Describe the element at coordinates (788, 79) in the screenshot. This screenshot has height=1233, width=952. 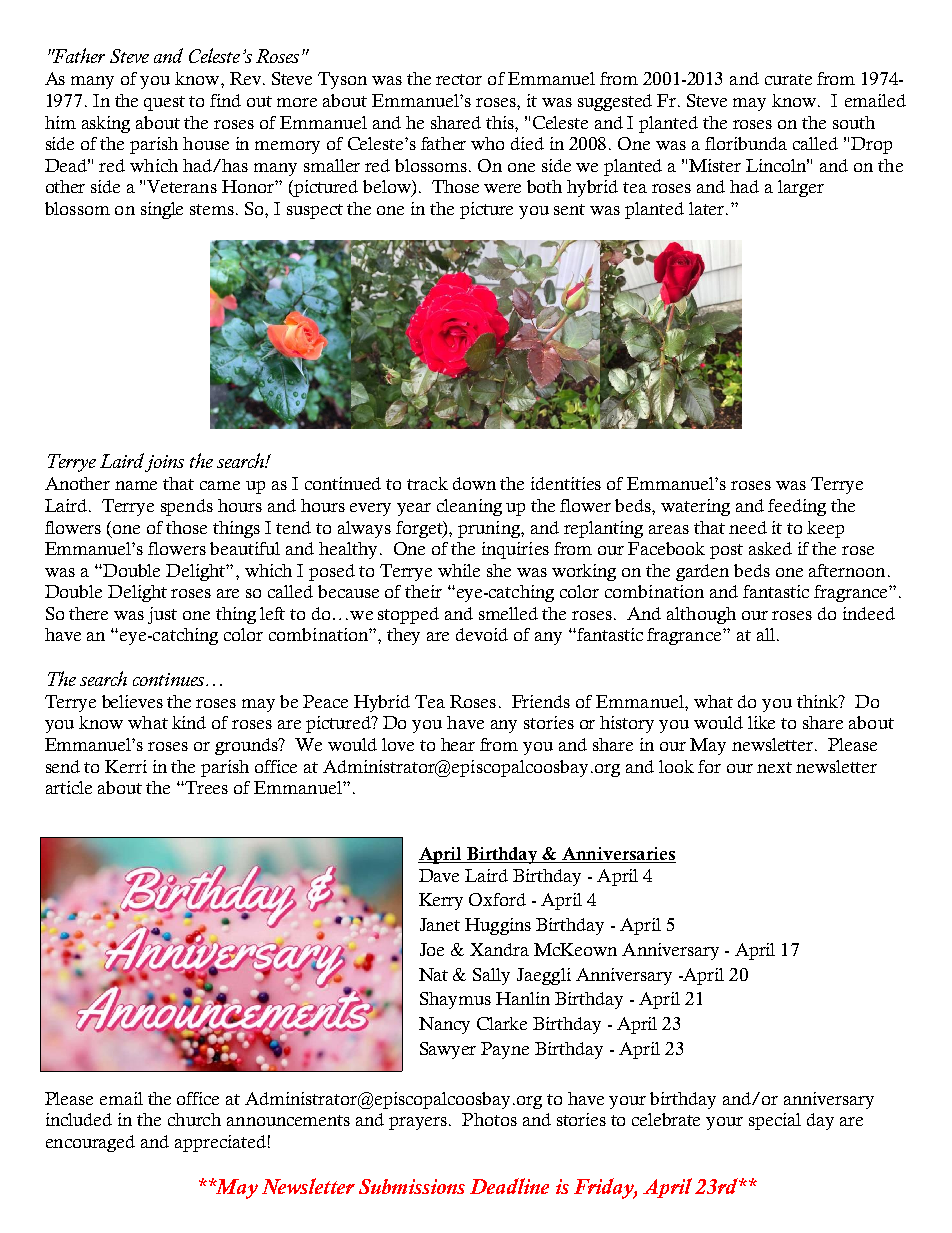
I see `curate` at that location.
